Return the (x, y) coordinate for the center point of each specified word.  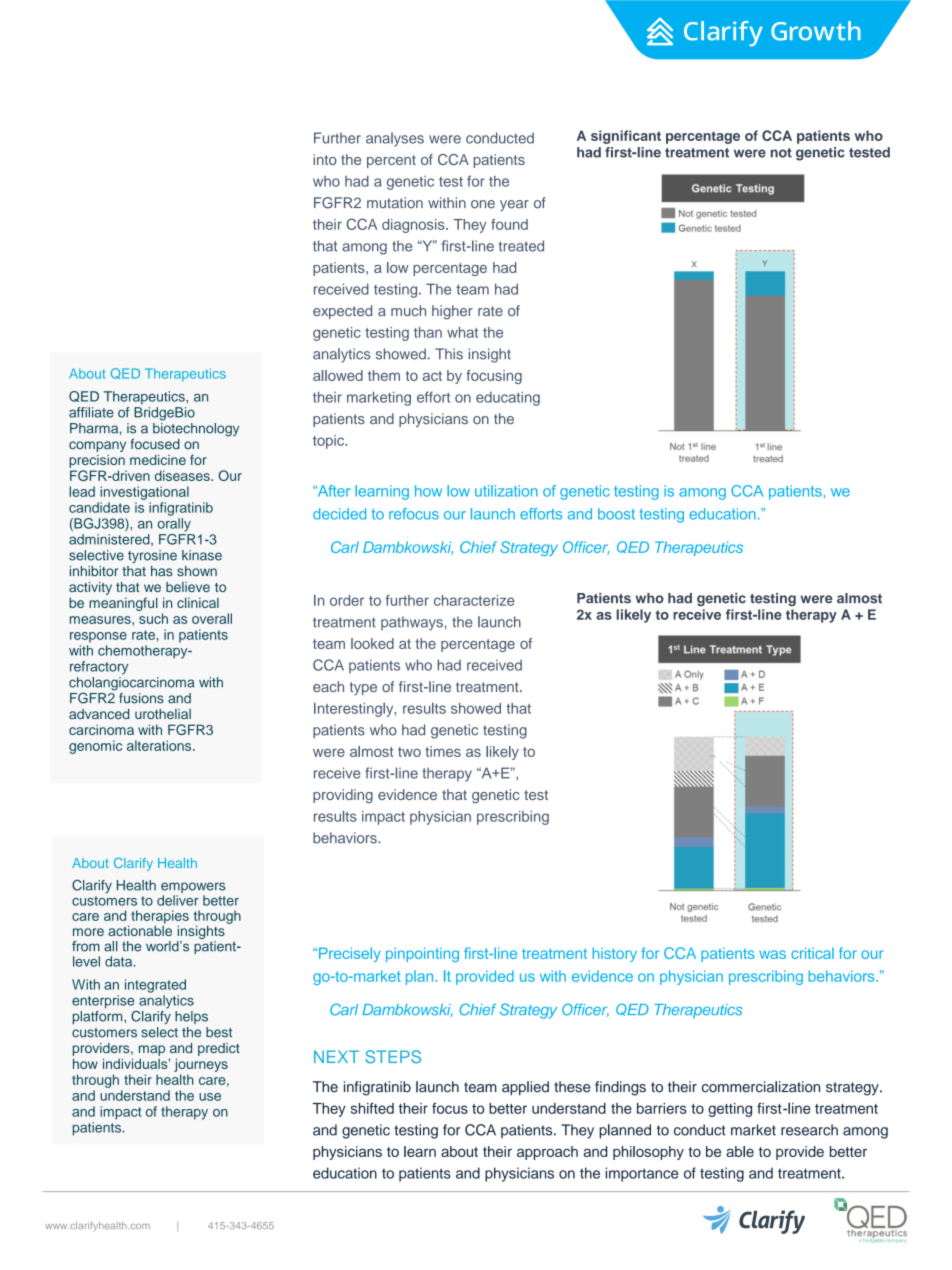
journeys (201, 1065)
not (781, 153)
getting (730, 1110)
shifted (372, 1108)
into (325, 159)
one (483, 204)
